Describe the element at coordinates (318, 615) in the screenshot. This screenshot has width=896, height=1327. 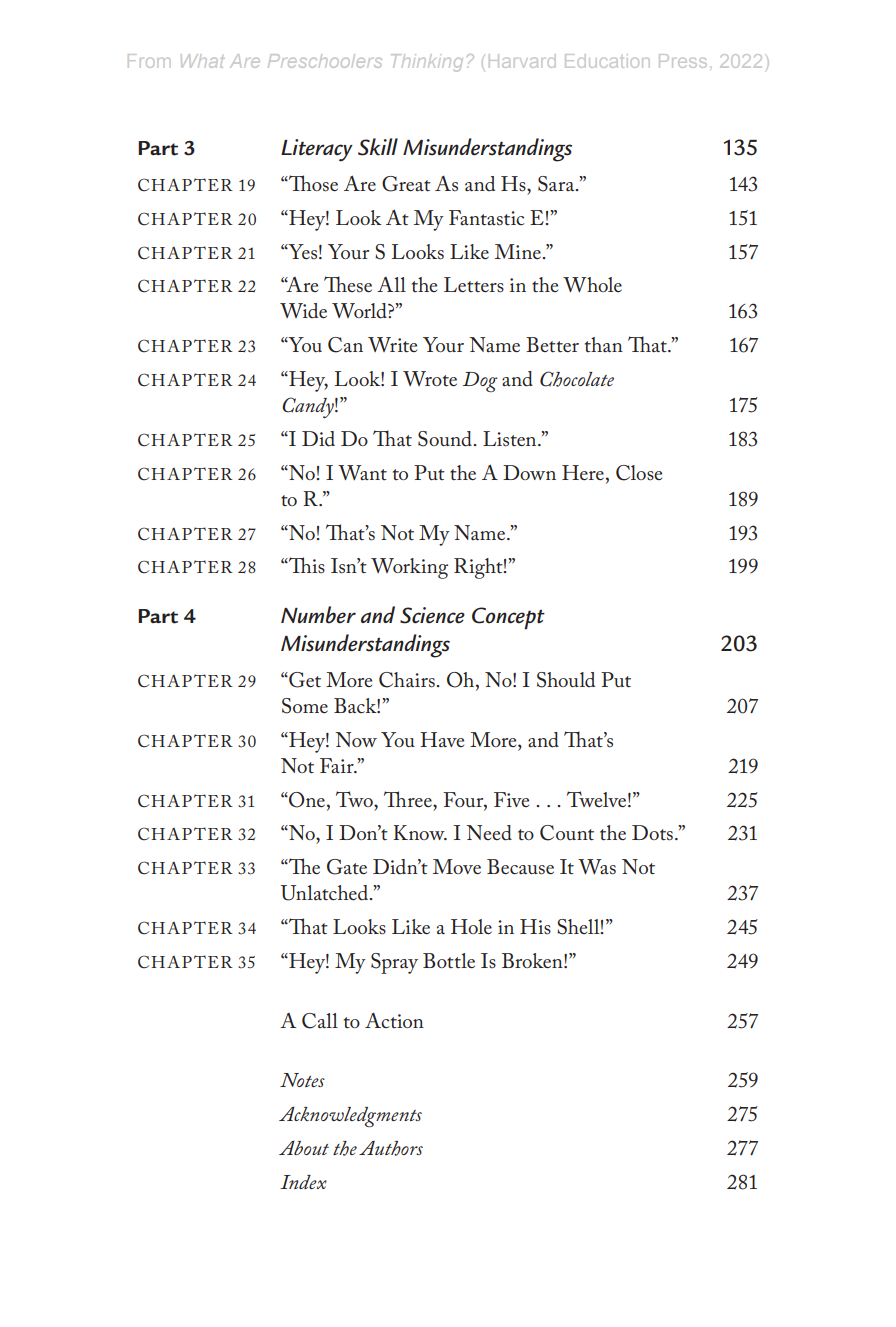
I see `Number` at that location.
